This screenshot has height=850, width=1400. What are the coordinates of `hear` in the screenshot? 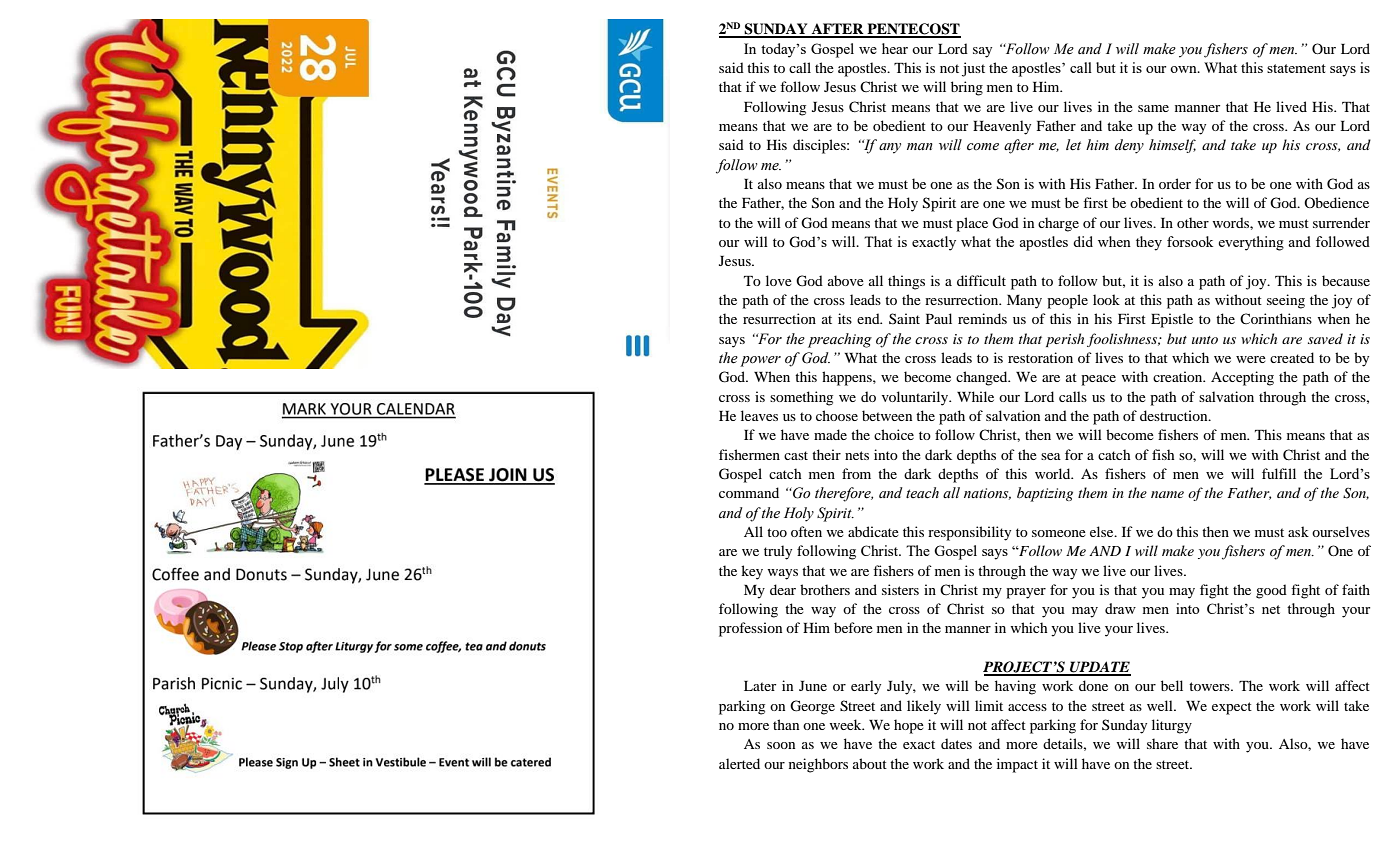 It's located at (895, 48).
